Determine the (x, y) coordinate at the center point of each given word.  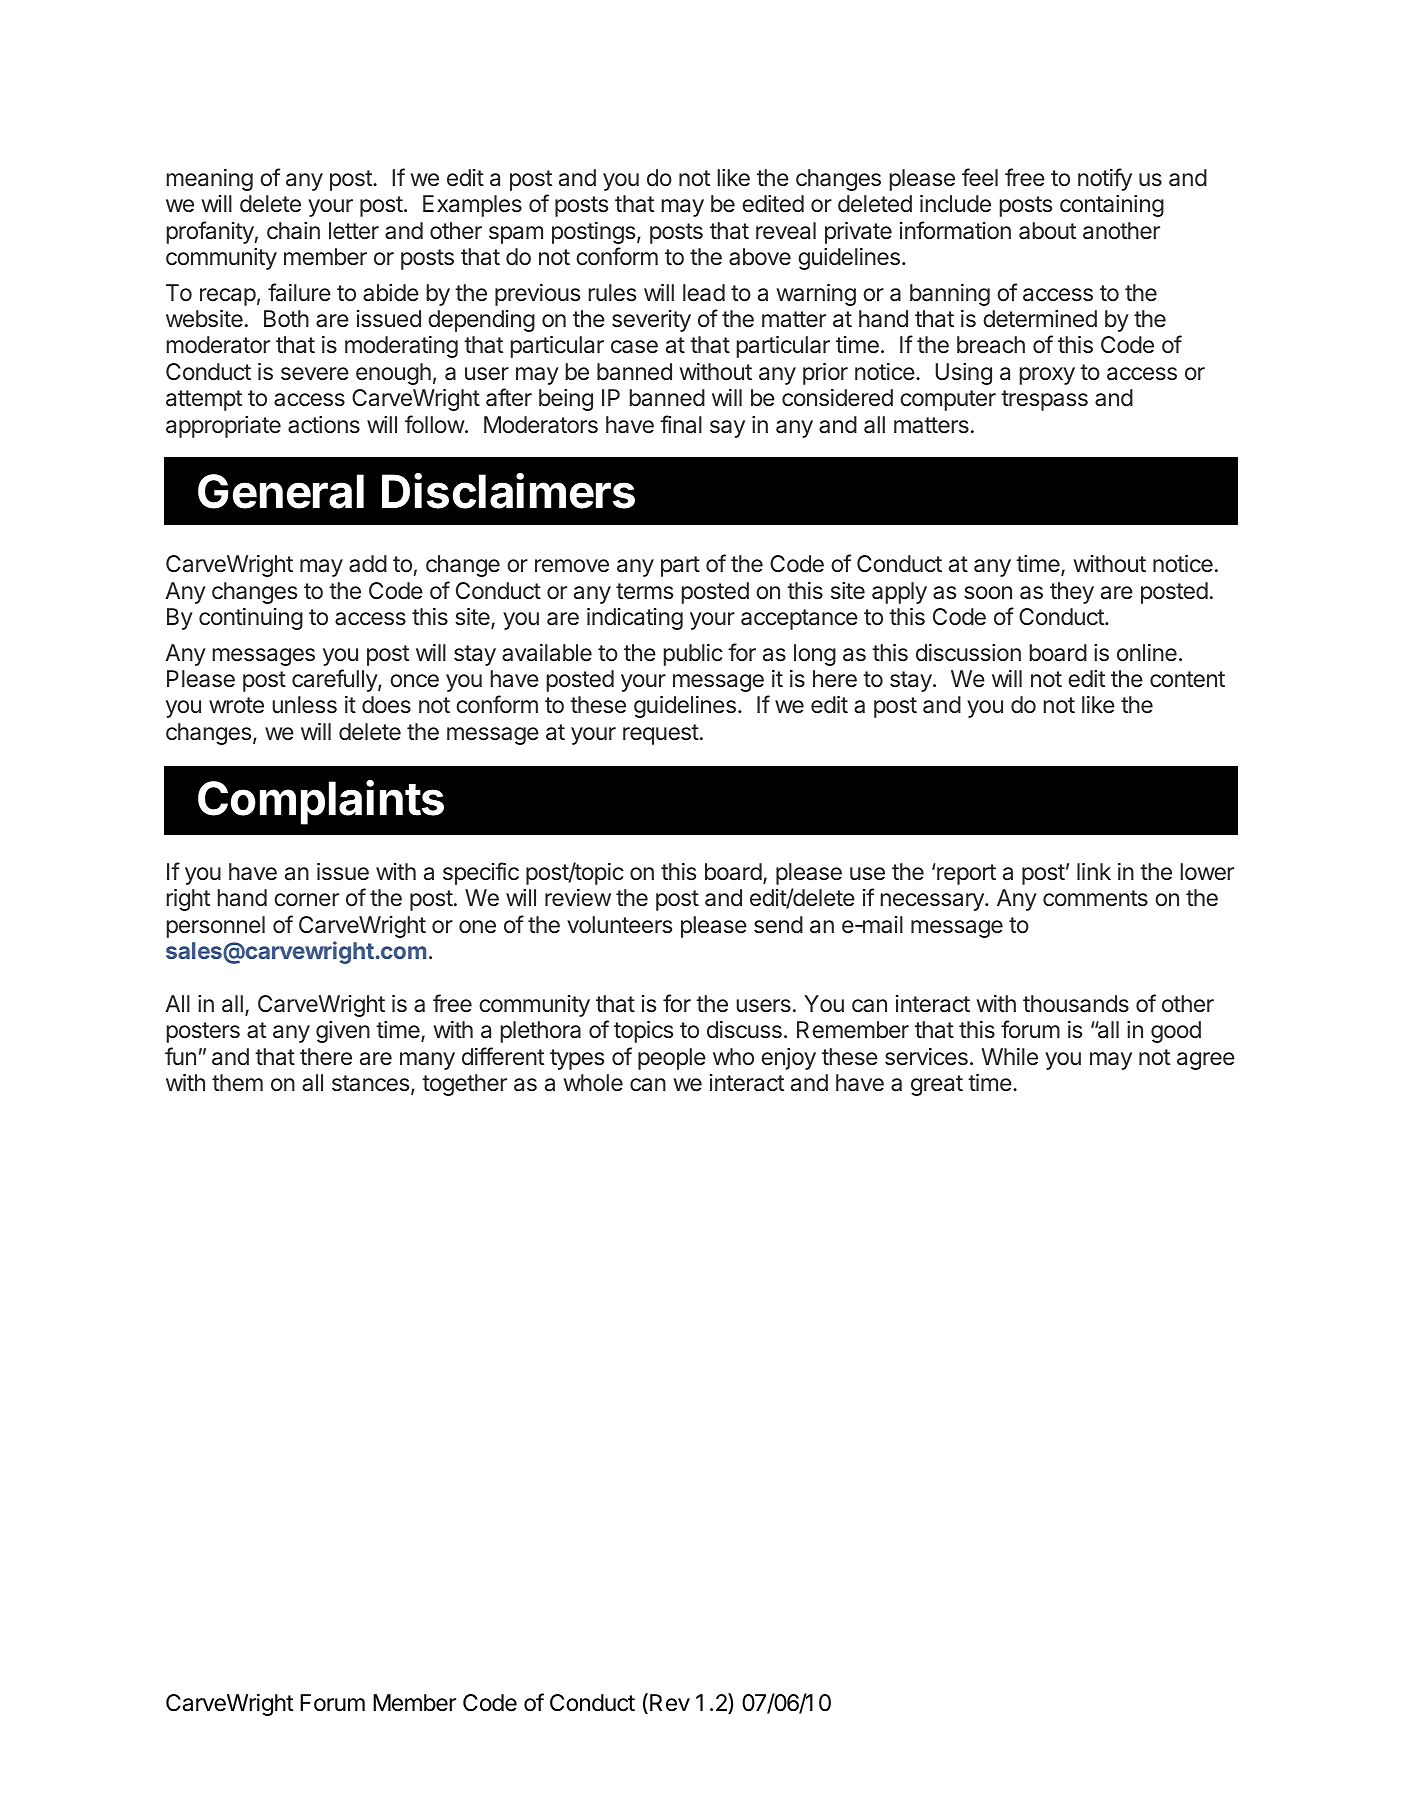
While (1009, 1056)
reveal (786, 231)
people (672, 1059)
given (343, 1032)
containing (1112, 206)
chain (293, 231)
